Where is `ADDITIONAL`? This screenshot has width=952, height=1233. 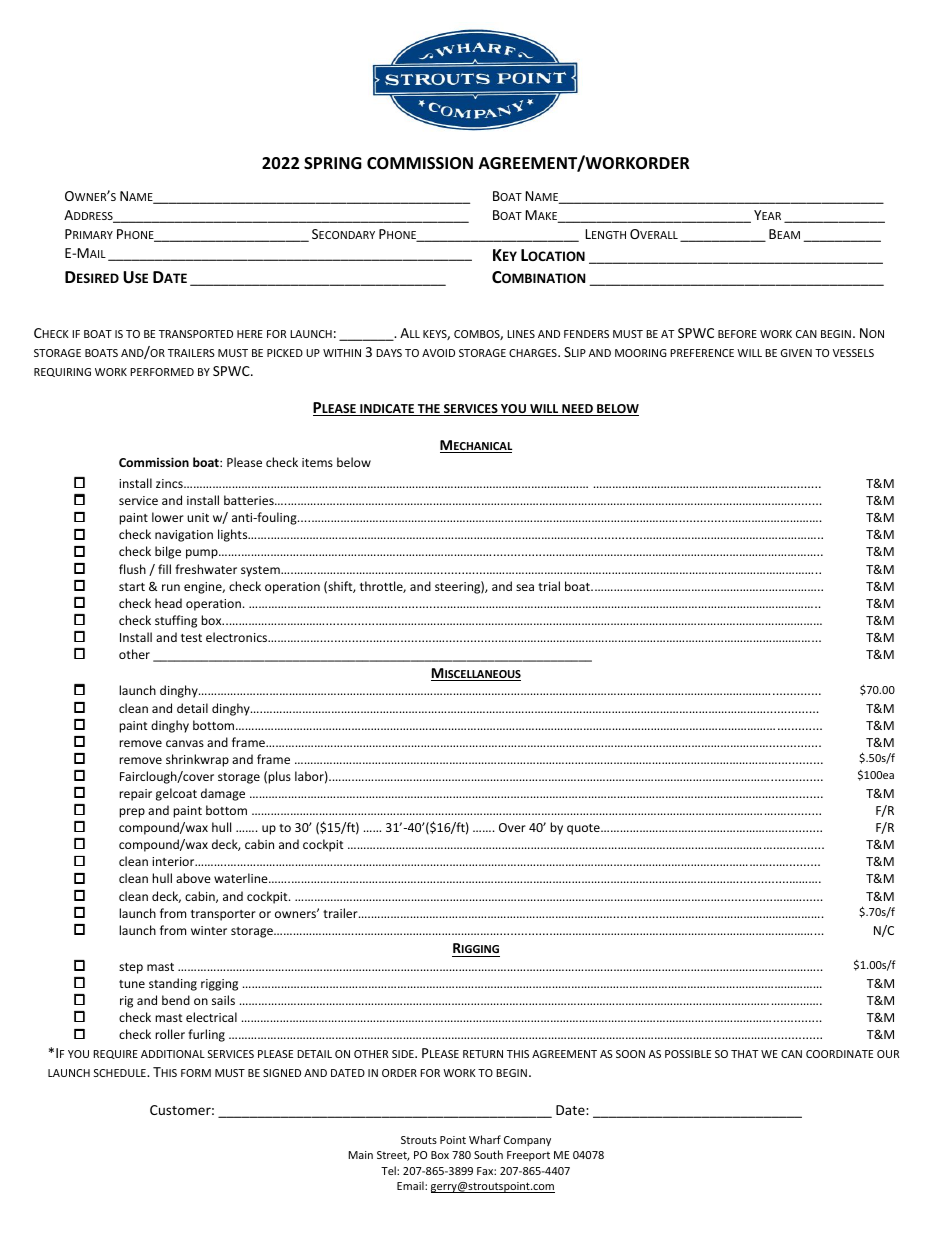 ADDITIONAL is located at coordinates (173, 1054).
